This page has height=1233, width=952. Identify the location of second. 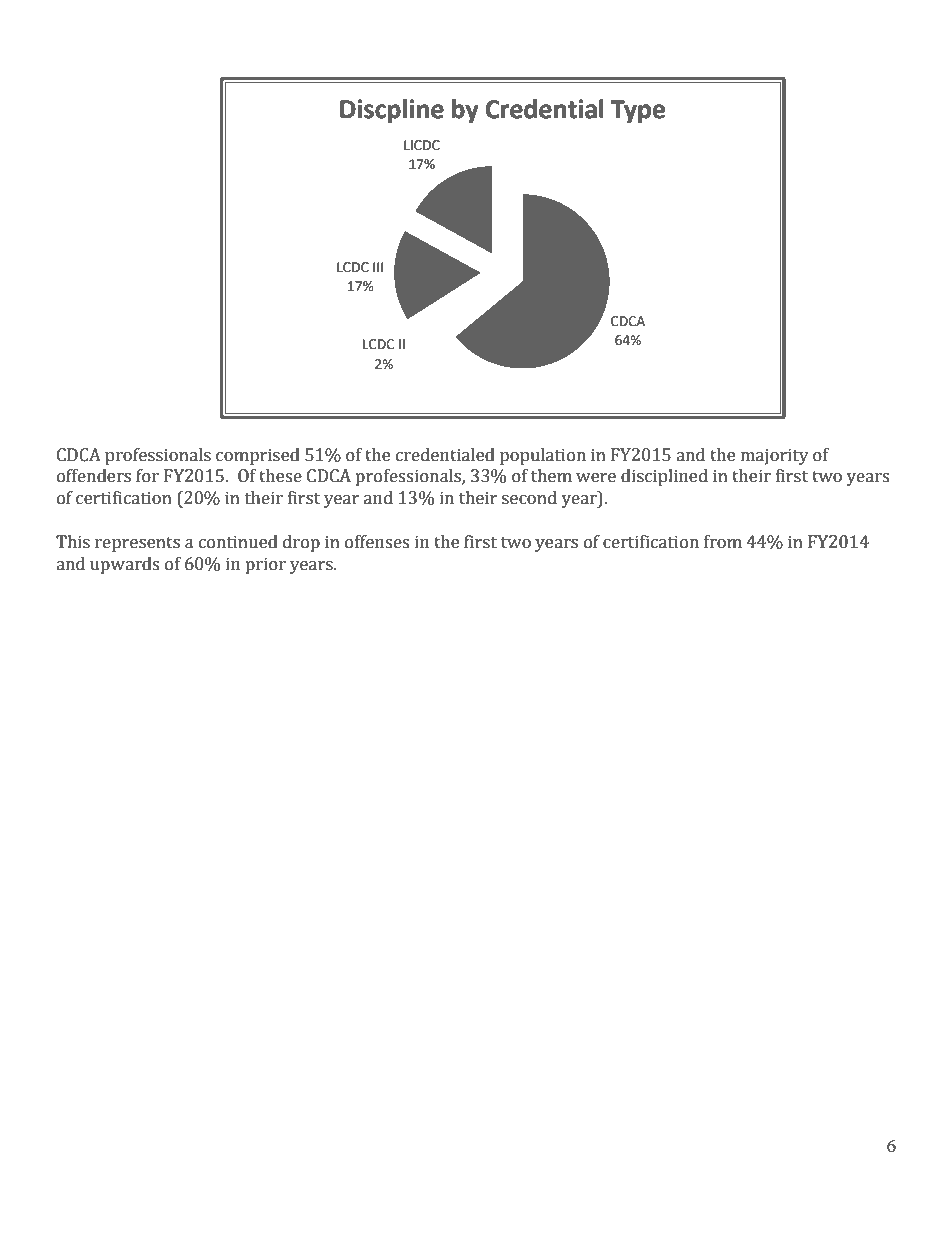
(529, 498).
